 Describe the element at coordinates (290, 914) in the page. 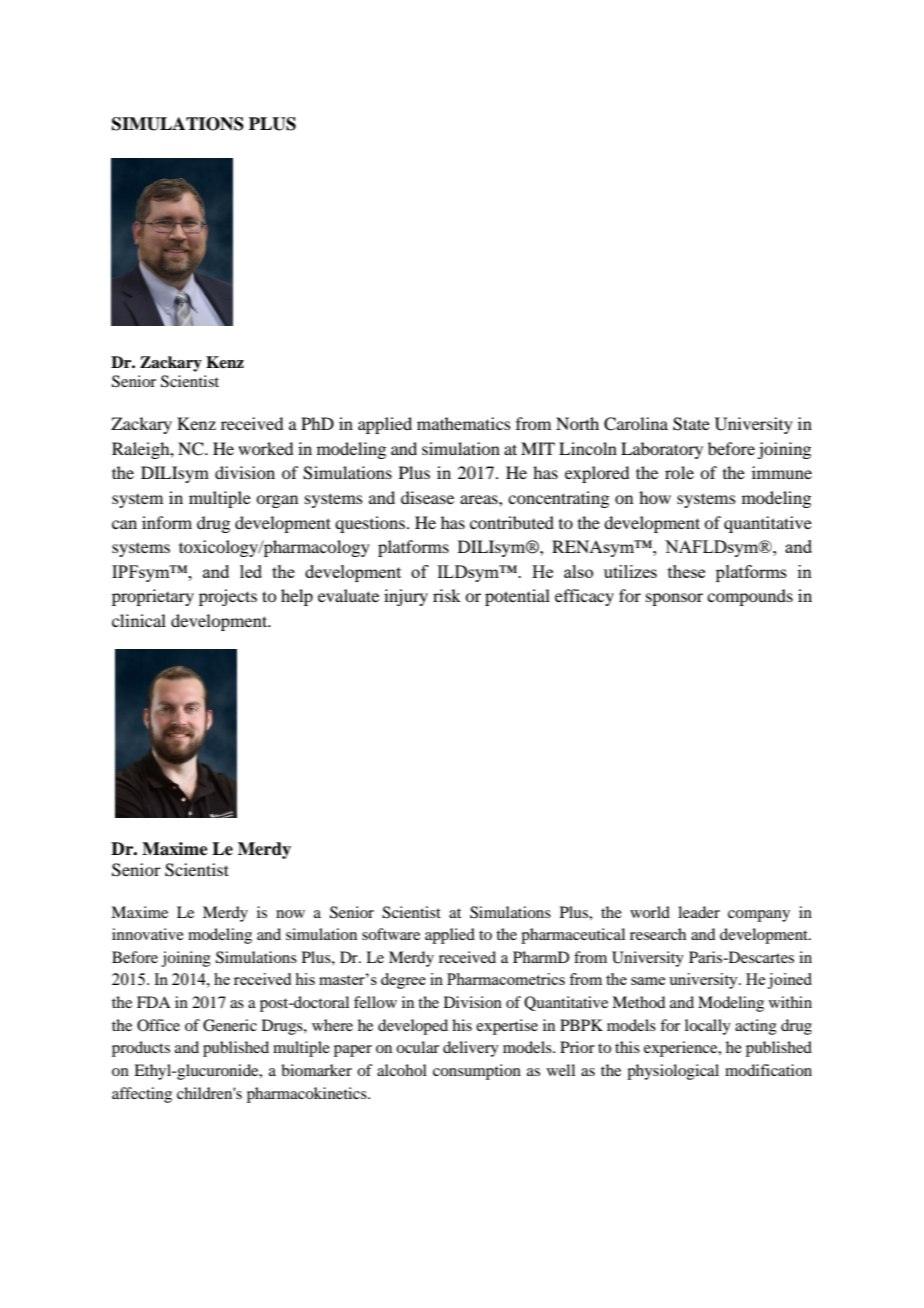

I see `now` at that location.
